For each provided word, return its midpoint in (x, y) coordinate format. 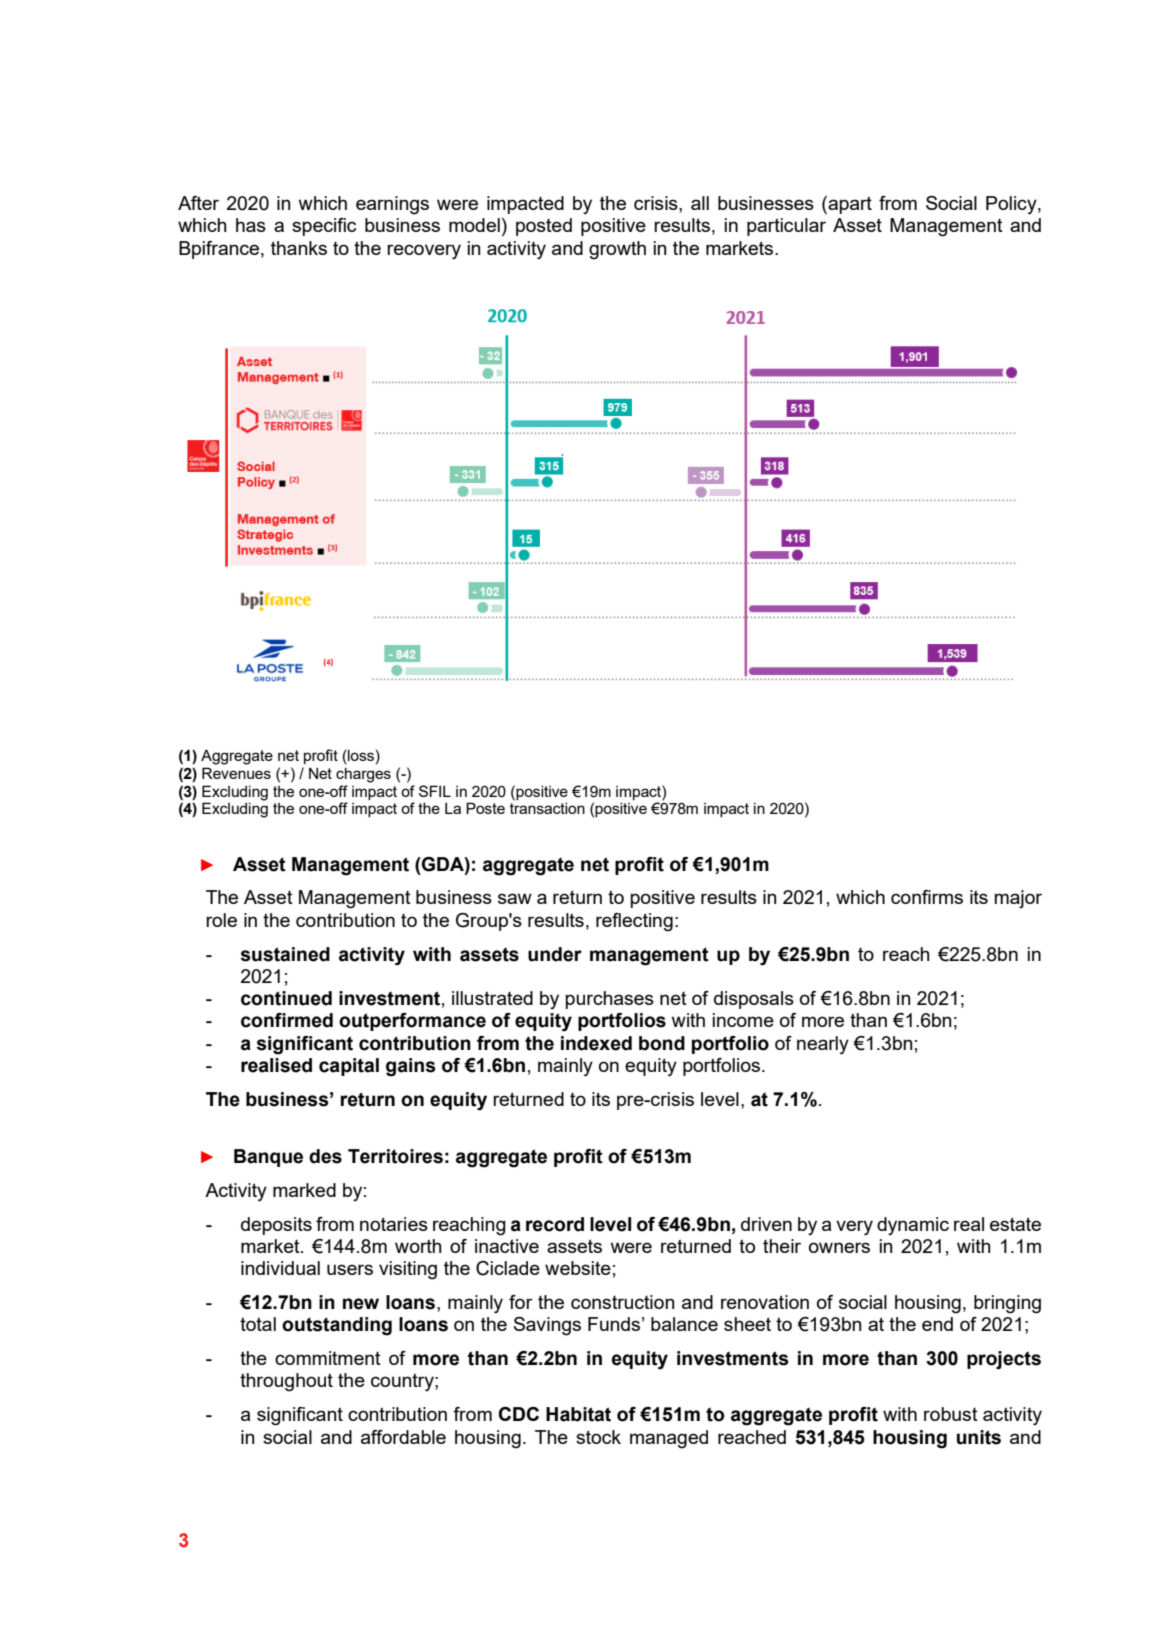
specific (324, 227)
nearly (823, 1045)
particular (786, 227)
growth (617, 250)
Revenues (236, 773)
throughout (286, 1382)
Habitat (578, 1414)
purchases (609, 1000)
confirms (927, 897)
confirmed (287, 1020)
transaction (547, 808)
